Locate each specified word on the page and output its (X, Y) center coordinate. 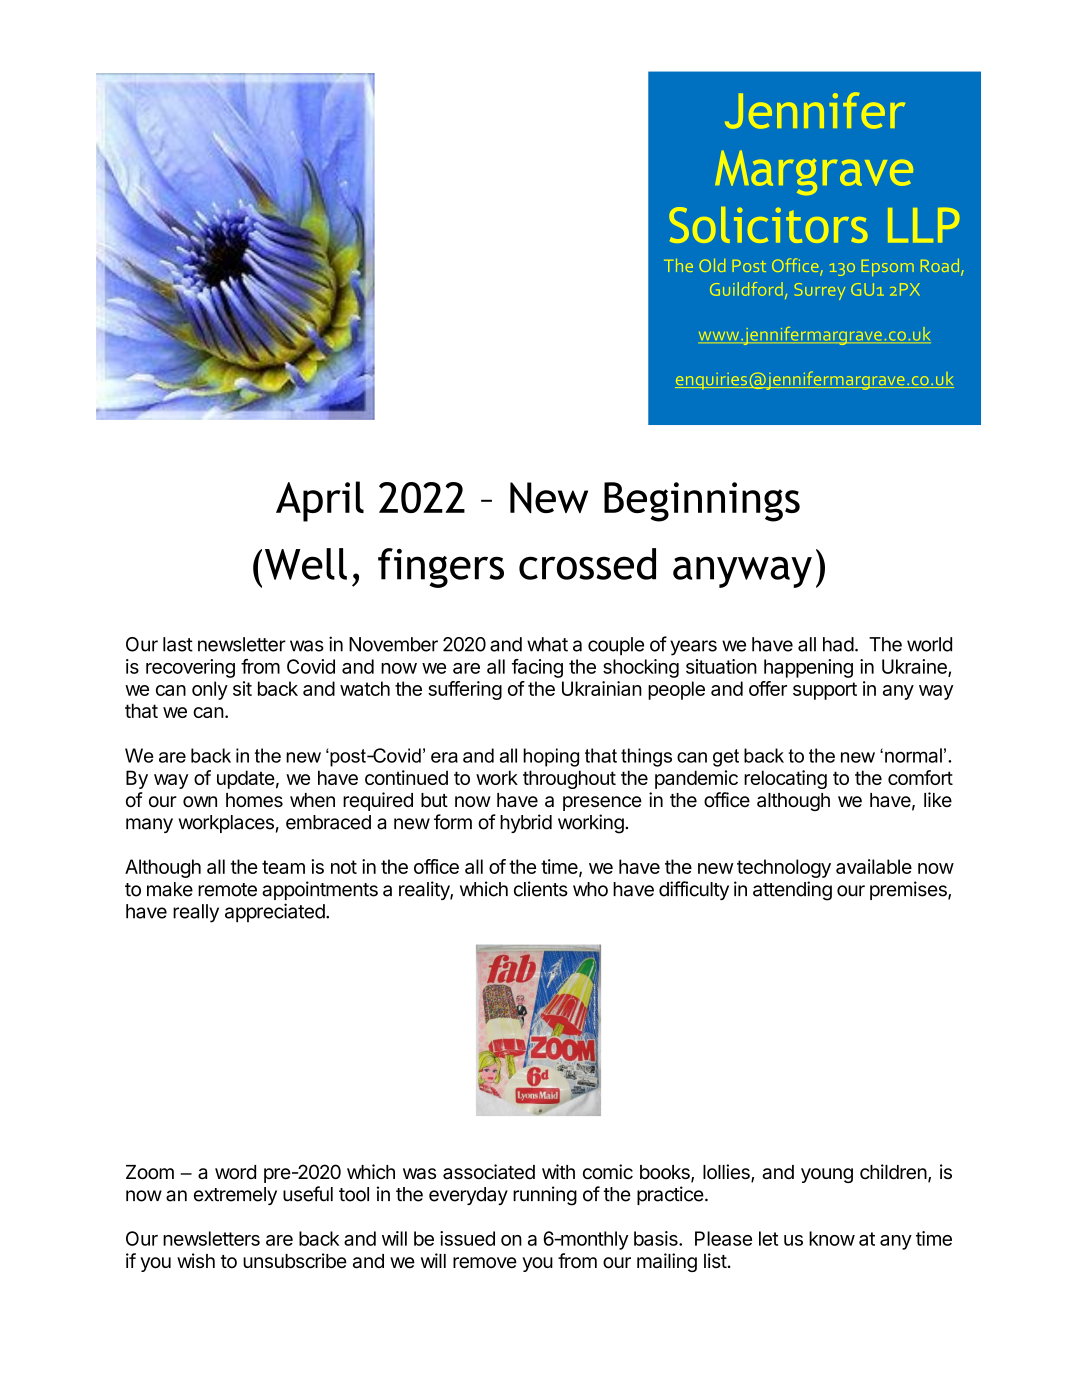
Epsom (888, 268)
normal (913, 755)
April (320, 501)
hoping (551, 757)
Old (712, 265)
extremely (235, 1196)
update (246, 779)
